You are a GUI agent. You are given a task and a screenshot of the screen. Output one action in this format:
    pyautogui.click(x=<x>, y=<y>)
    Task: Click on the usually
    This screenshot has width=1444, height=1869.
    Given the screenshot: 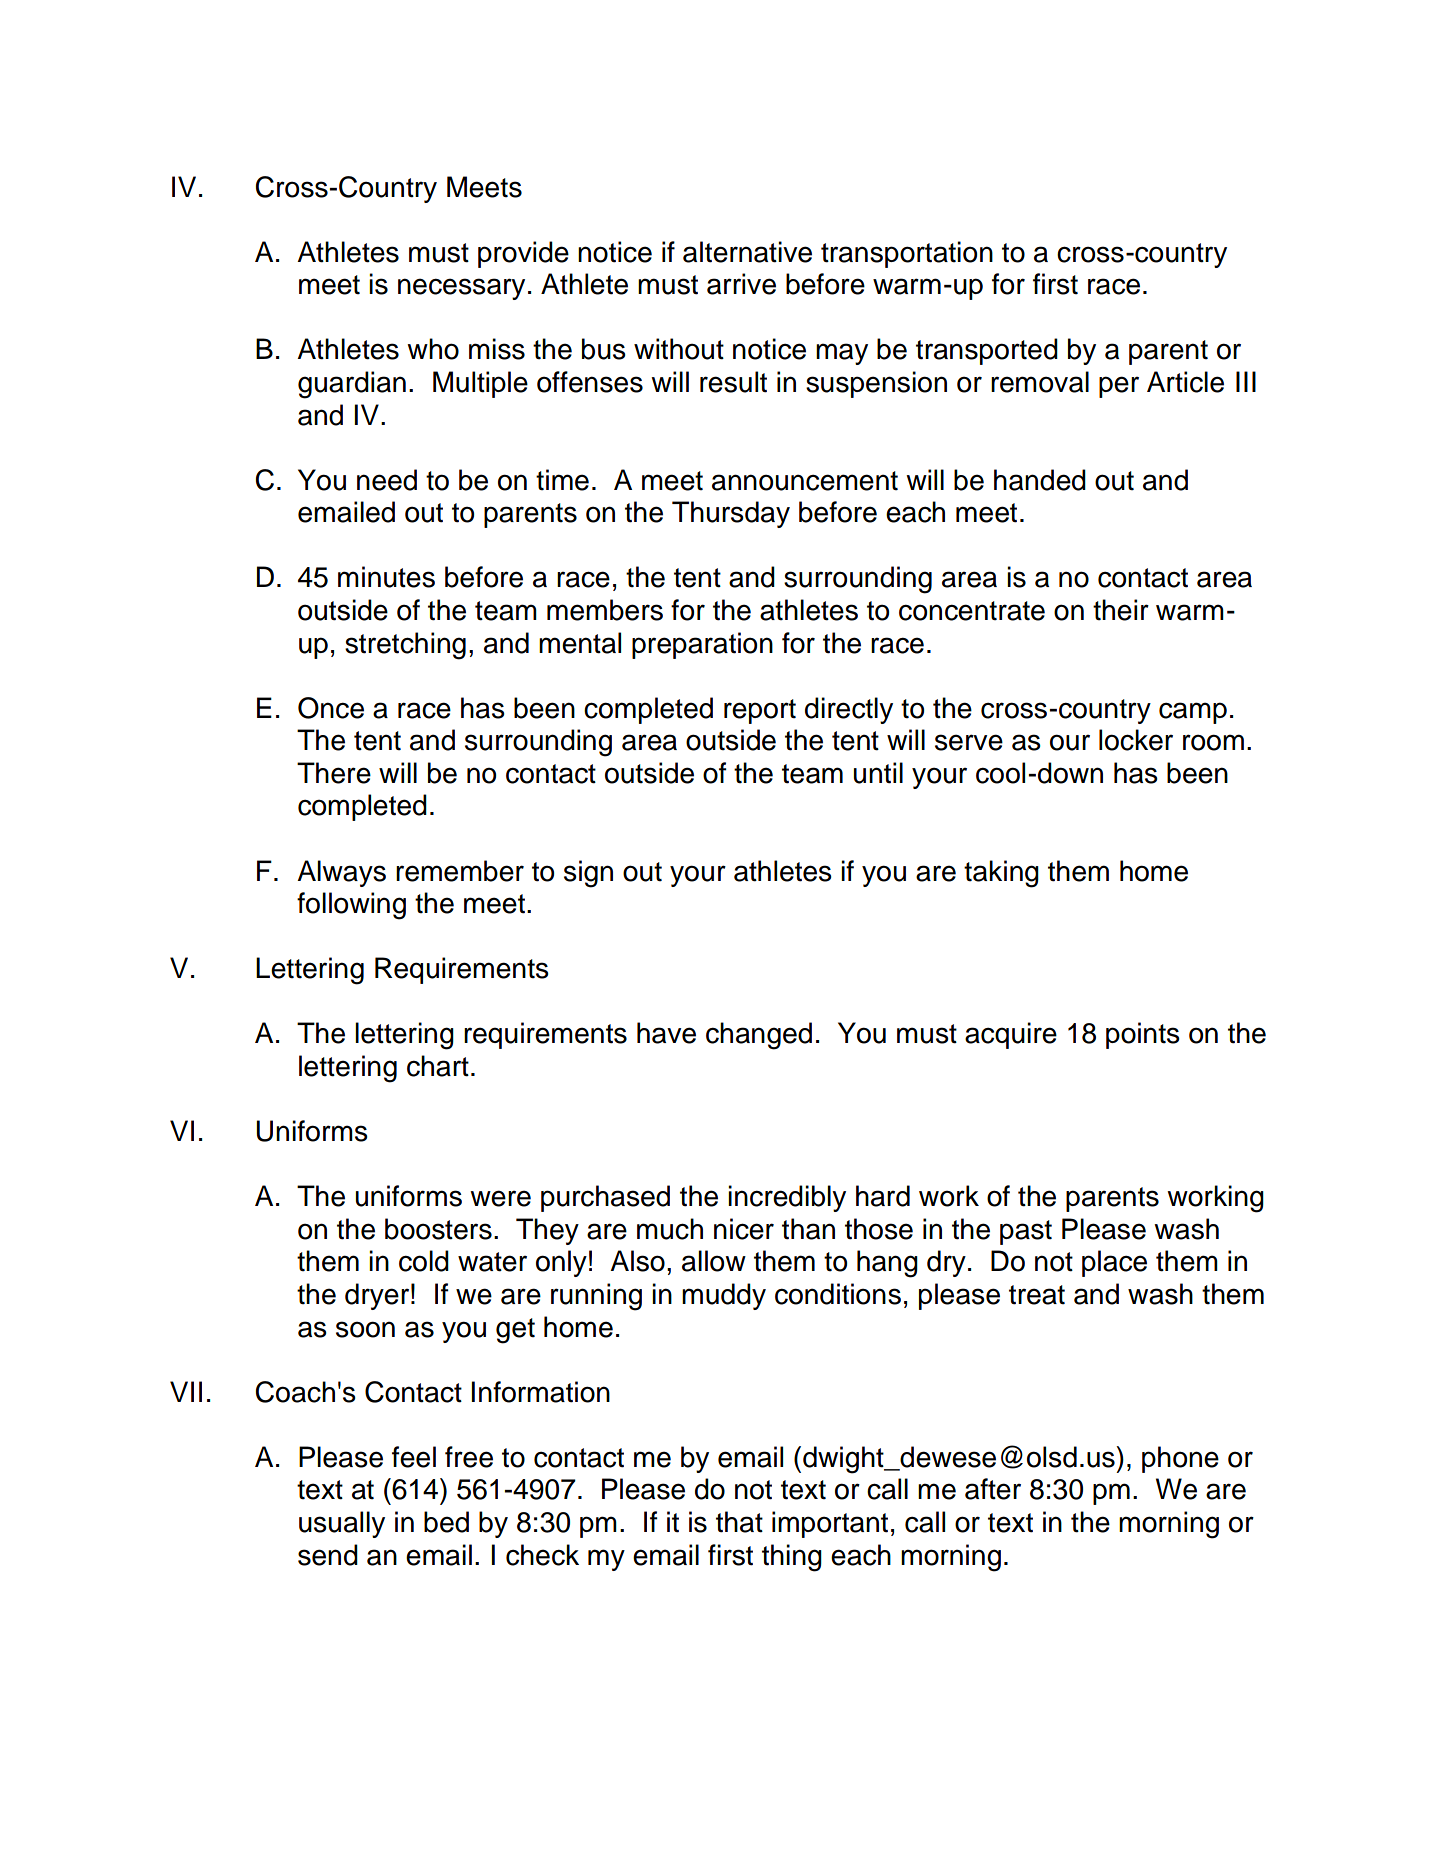 What is the action you would take?
    pyautogui.click(x=342, y=1524)
